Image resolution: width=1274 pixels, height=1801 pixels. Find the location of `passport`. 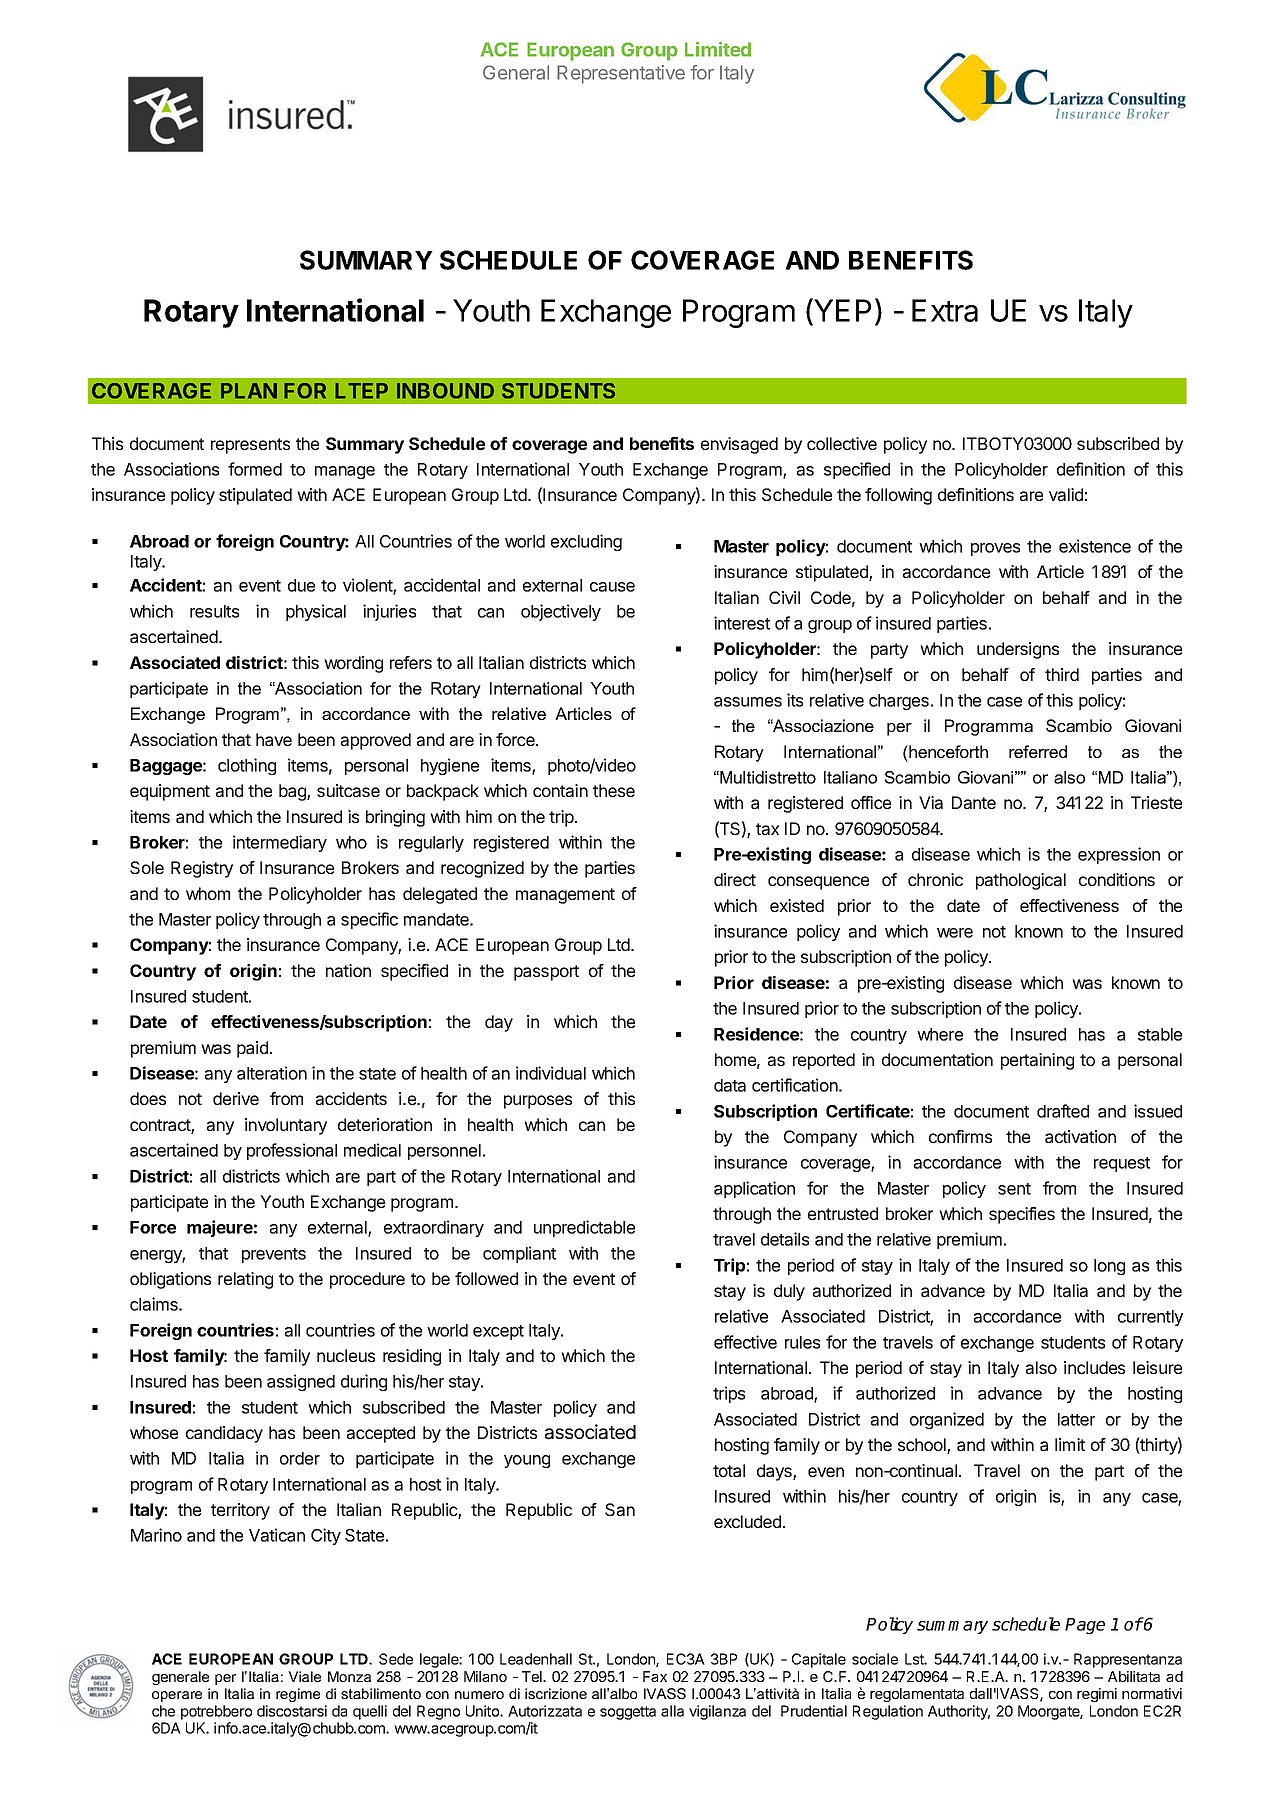

passport is located at coordinates (546, 973).
